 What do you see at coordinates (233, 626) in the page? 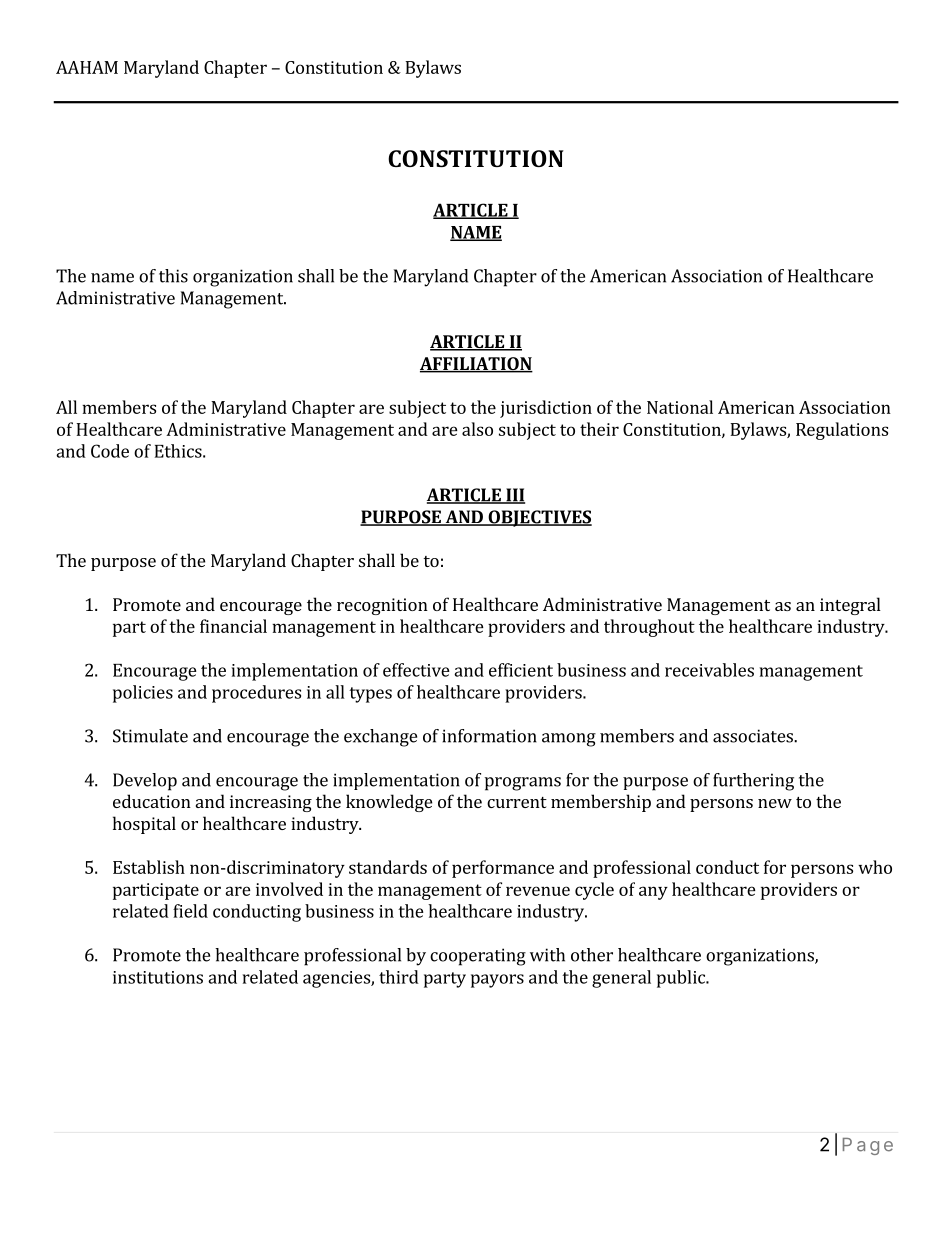
I see `financial` at bounding box center [233, 626].
